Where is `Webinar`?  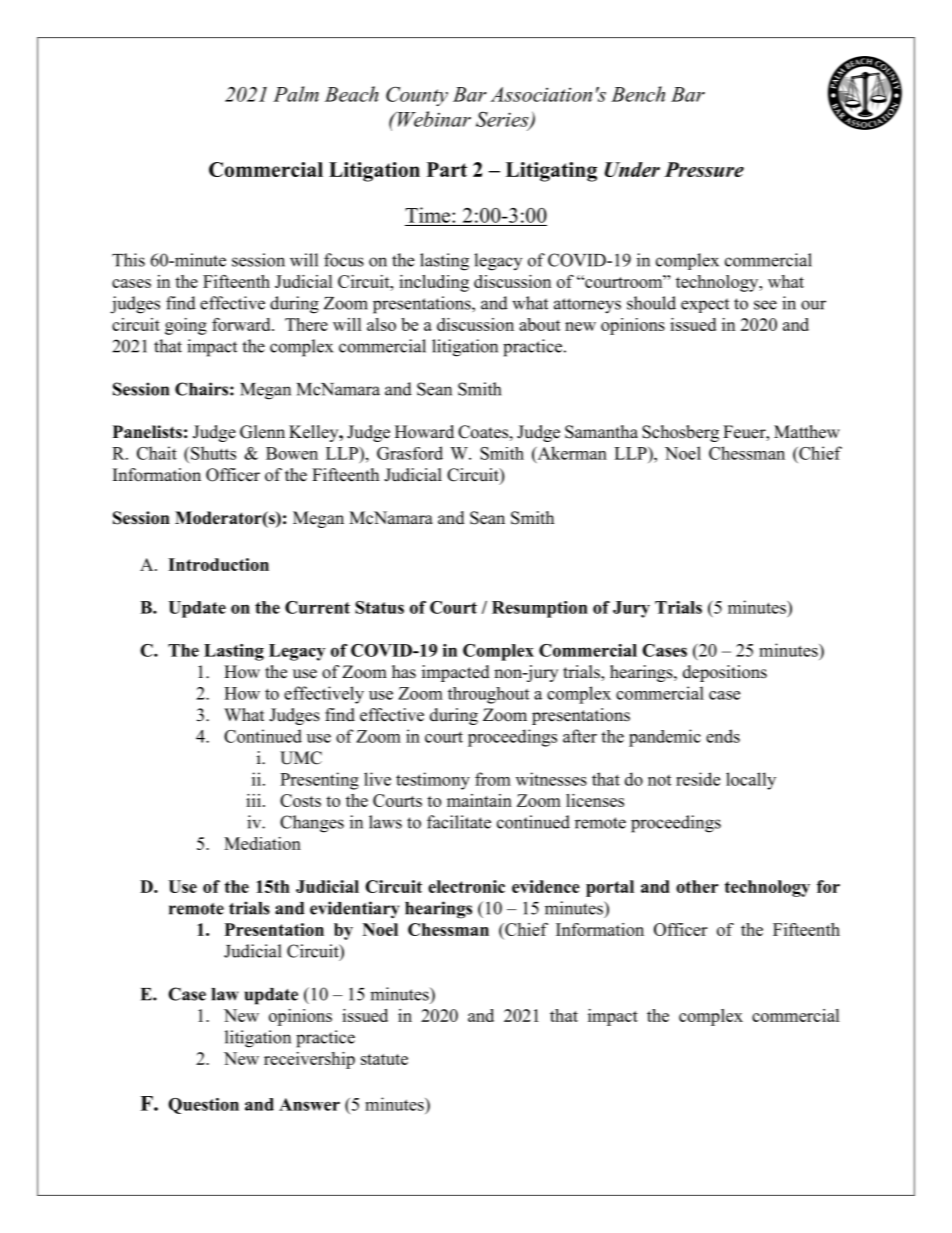 Webinar is located at coordinates (433, 119).
